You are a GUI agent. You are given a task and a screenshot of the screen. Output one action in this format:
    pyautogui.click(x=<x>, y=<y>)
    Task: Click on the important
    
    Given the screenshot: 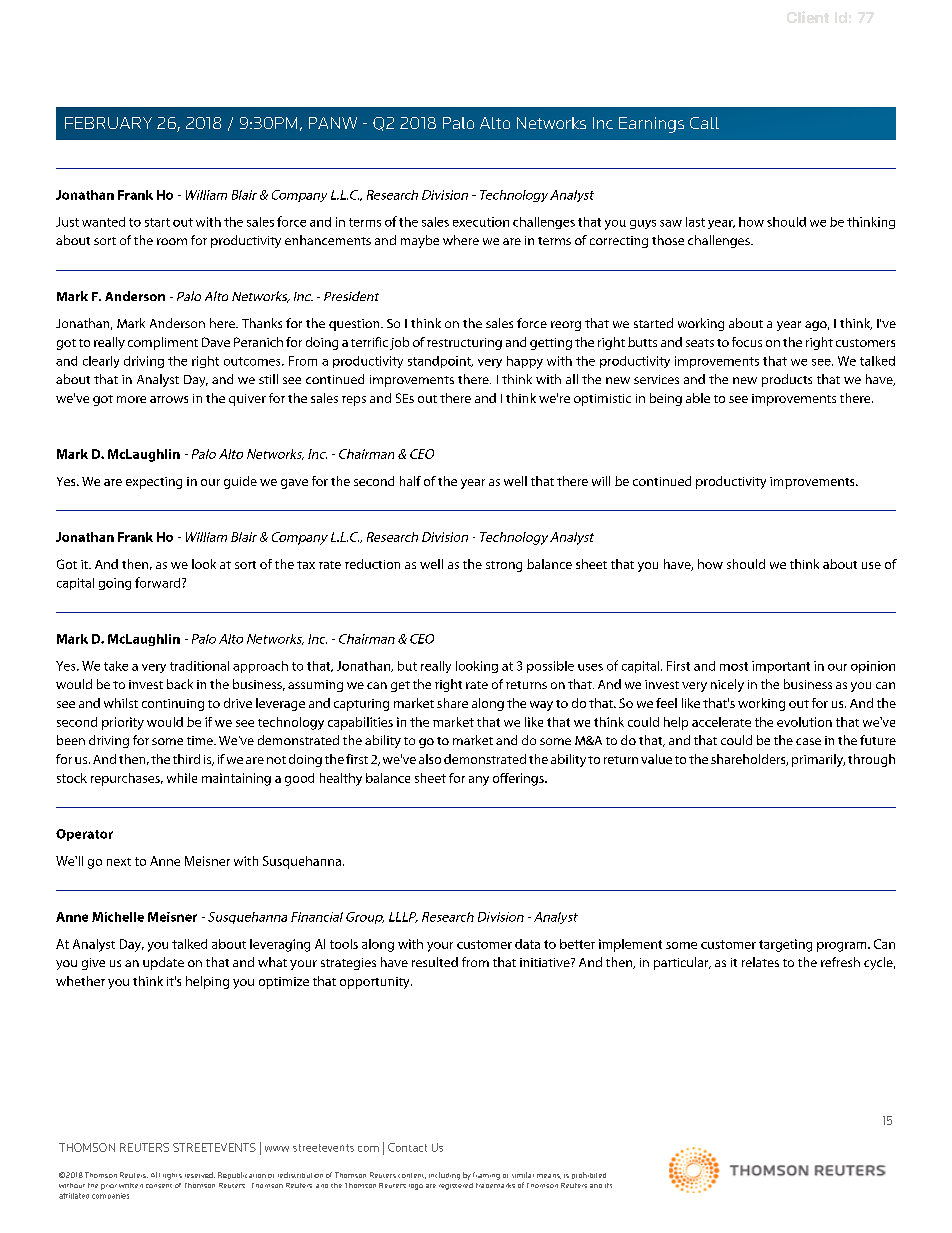 What is the action you would take?
    pyautogui.click(x=781, y=667)
